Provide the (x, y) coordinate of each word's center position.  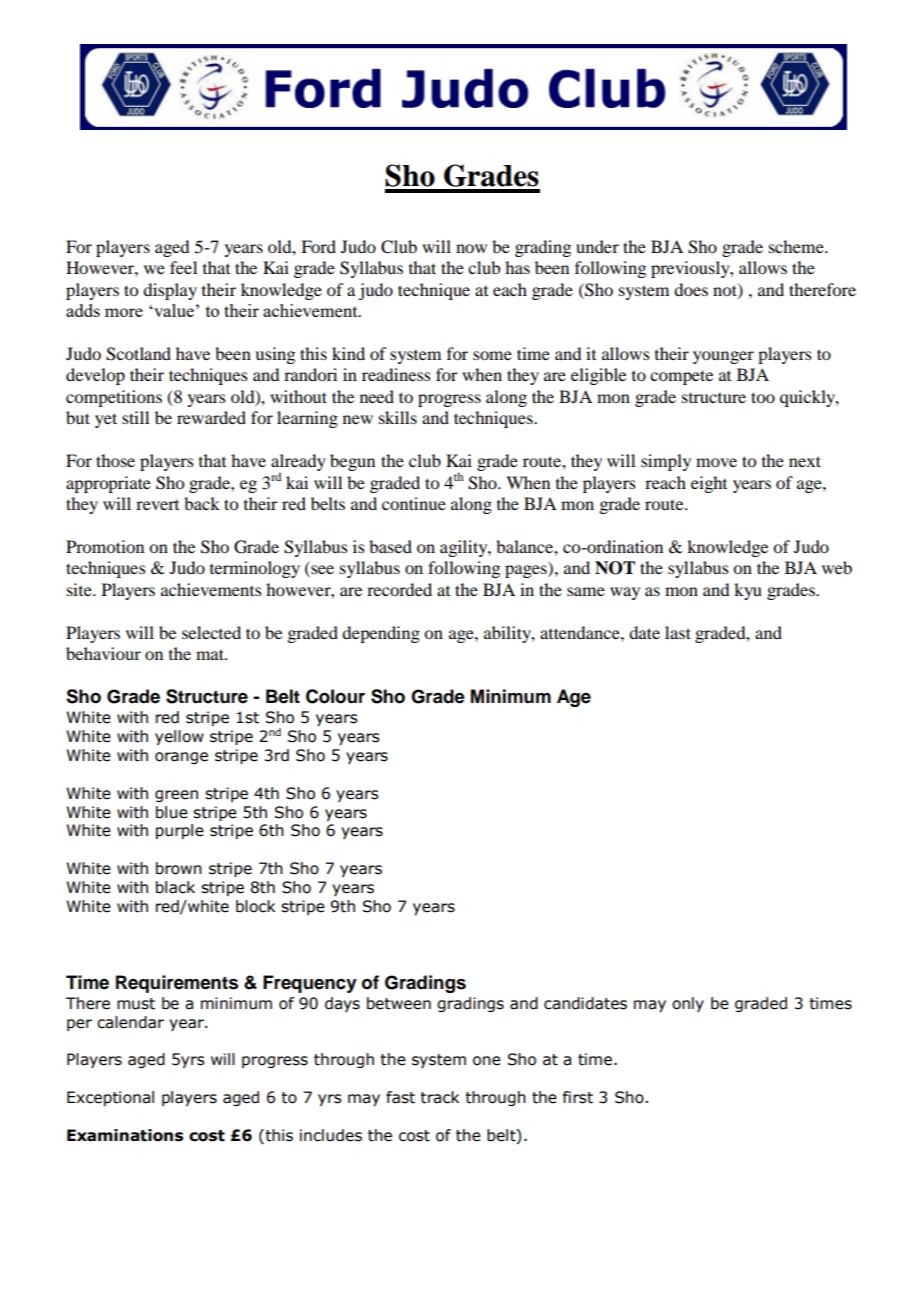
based (390, 546)
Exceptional (110, 1098)
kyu (748, 591)
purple (180, 831)
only (688, 1004)
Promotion (105, 546)
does (691, 289)
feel (183, 267)
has (517, 267)
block (255, 906)
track (439, 1097)
